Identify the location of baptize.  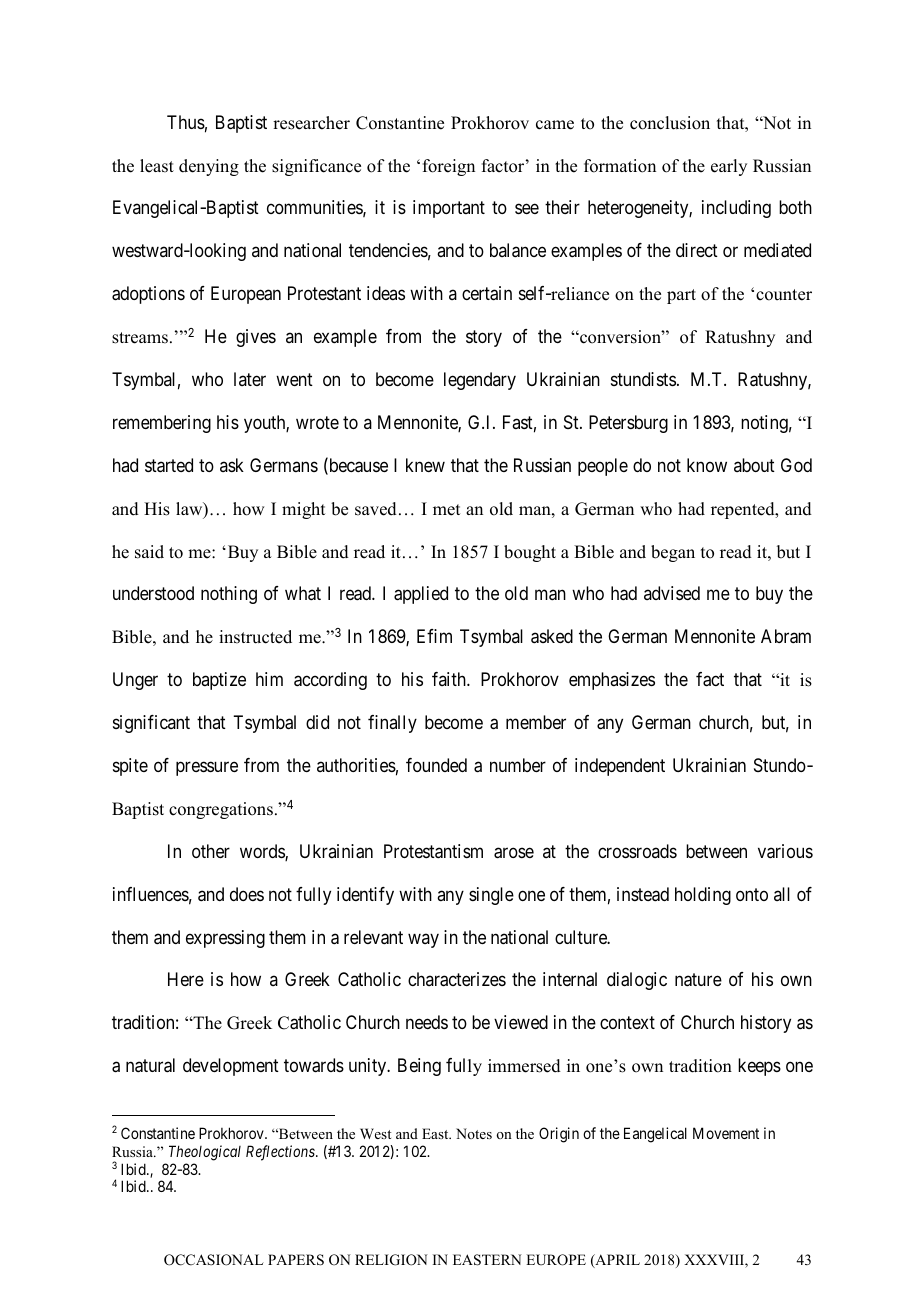
(219, 681).
